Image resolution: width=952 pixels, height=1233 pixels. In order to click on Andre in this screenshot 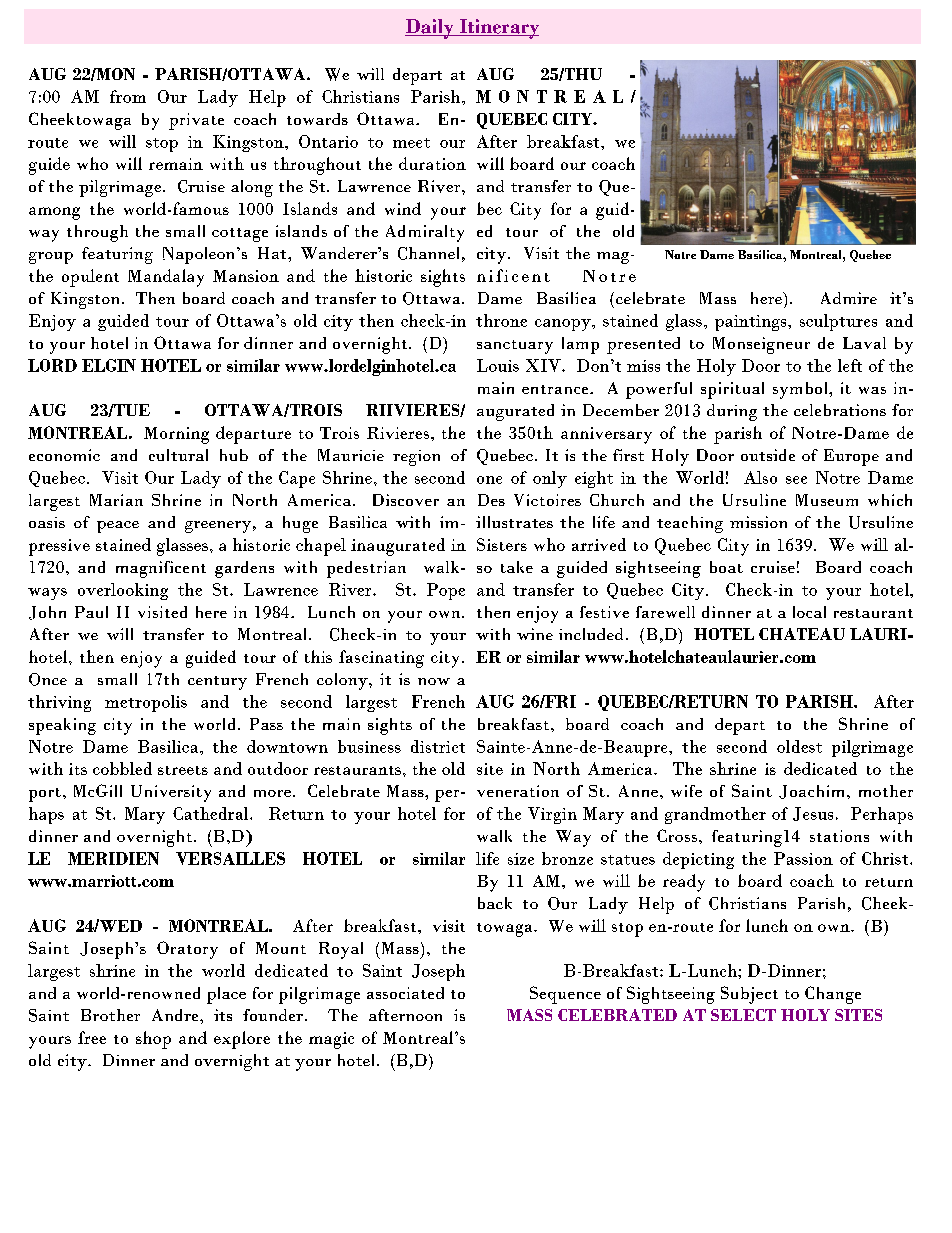, I will do `click(176, 1015)`.
